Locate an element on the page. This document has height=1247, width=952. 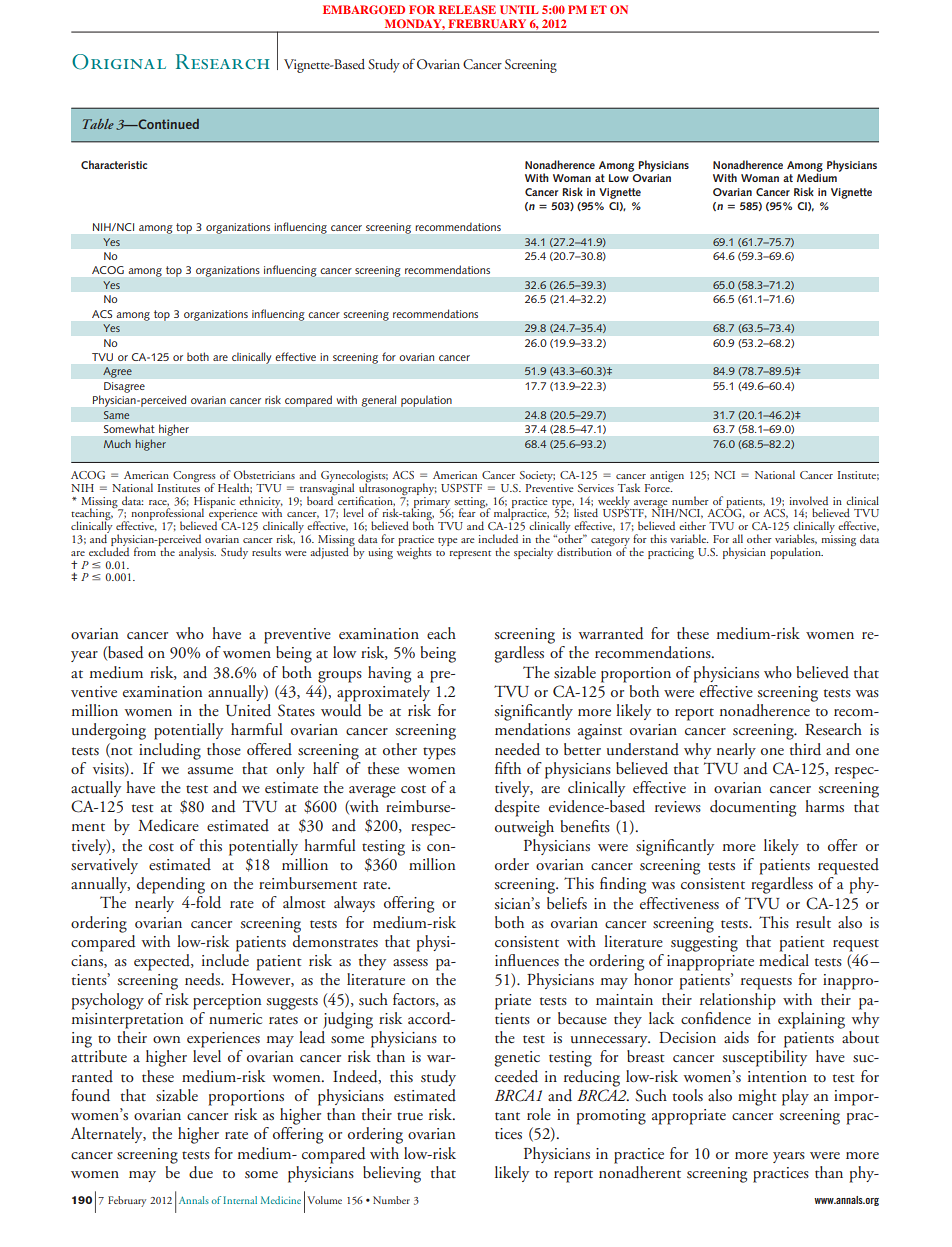
involved is located at coordinates (808, 500).
